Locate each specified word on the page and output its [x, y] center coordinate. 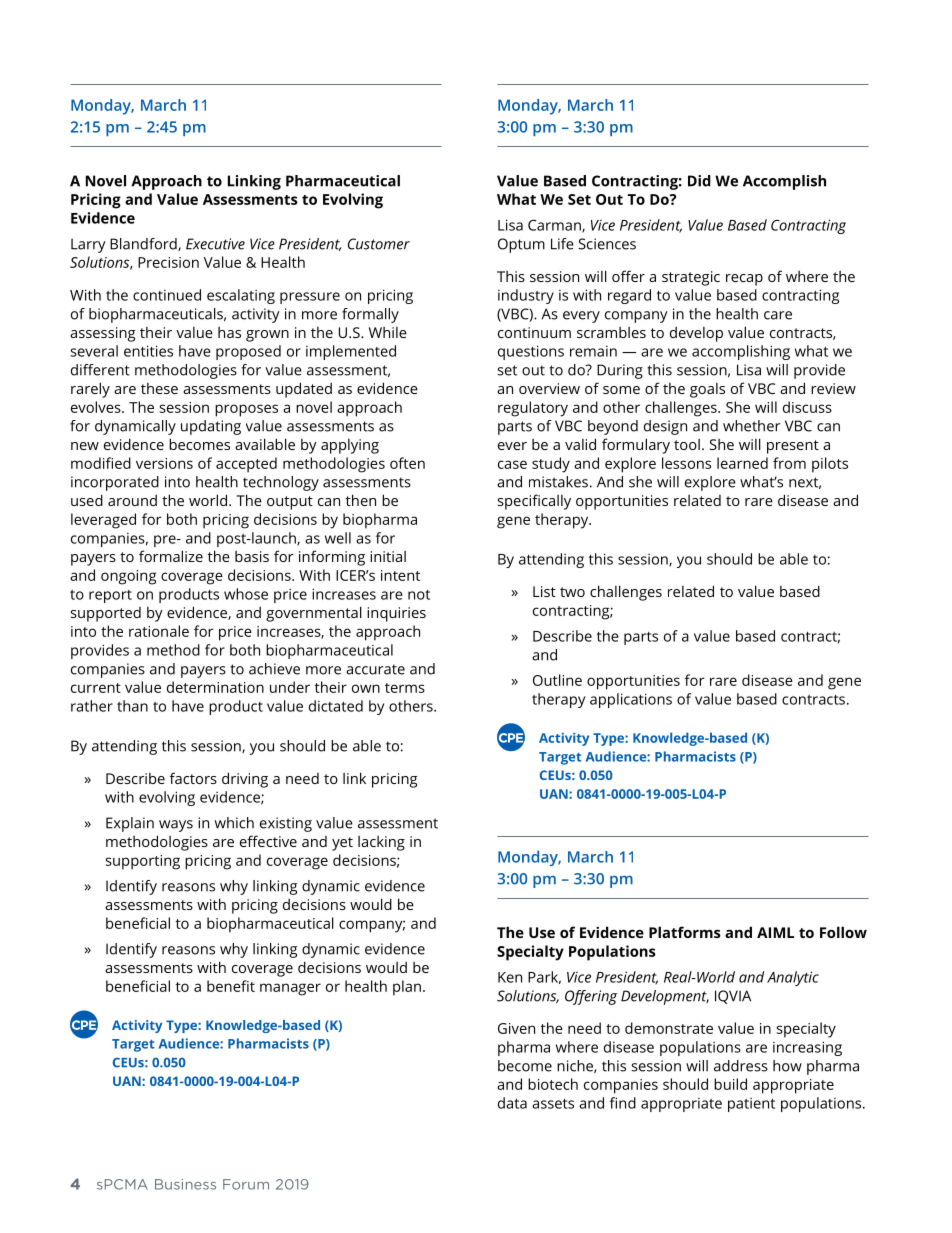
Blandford [144, 244]
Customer [379, 244]
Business [185, 1184]
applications [631, 700]
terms [405, 688]
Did [699, 181]
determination [215, 687]
